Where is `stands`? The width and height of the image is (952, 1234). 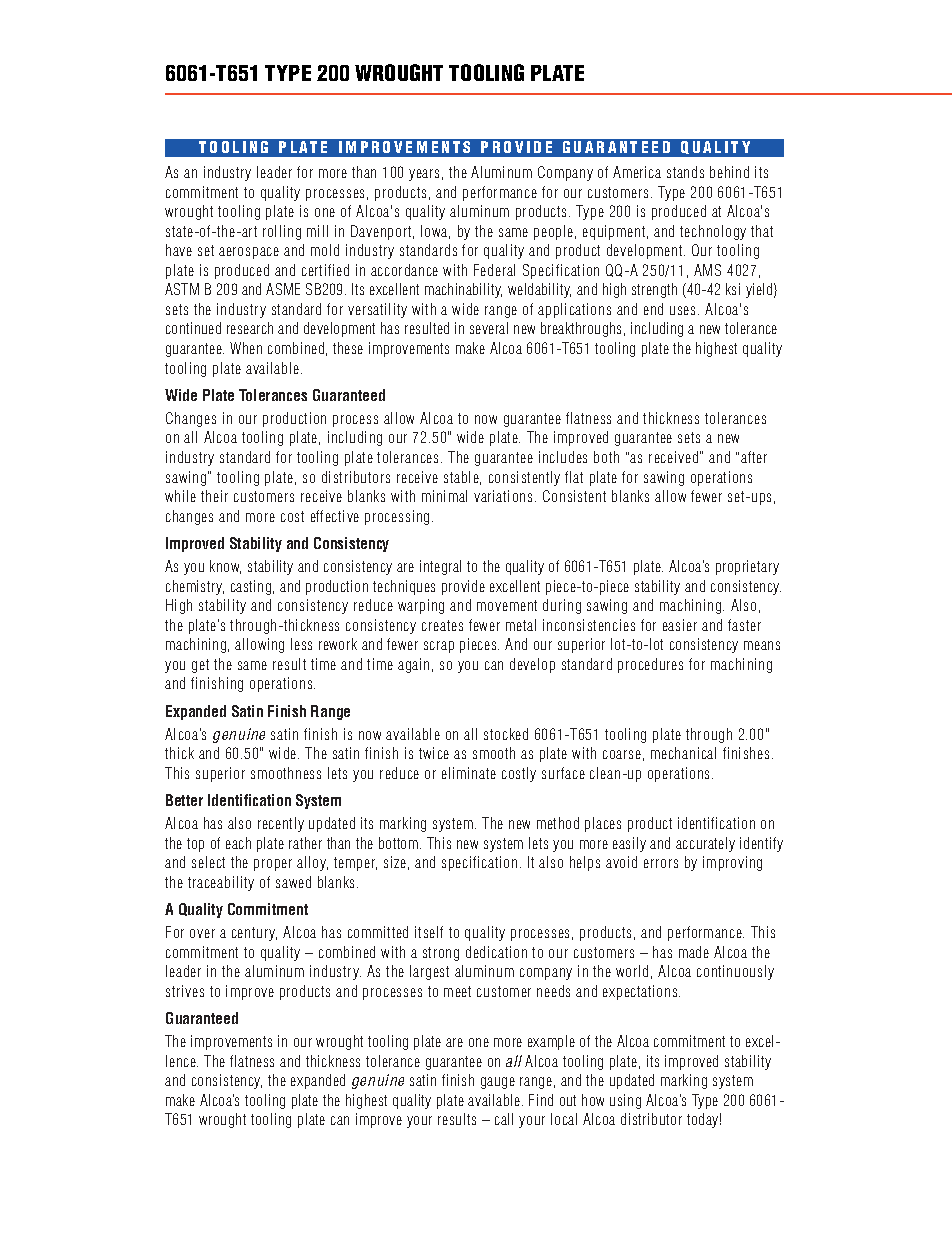
stands is located at coordinates (685, 172).
